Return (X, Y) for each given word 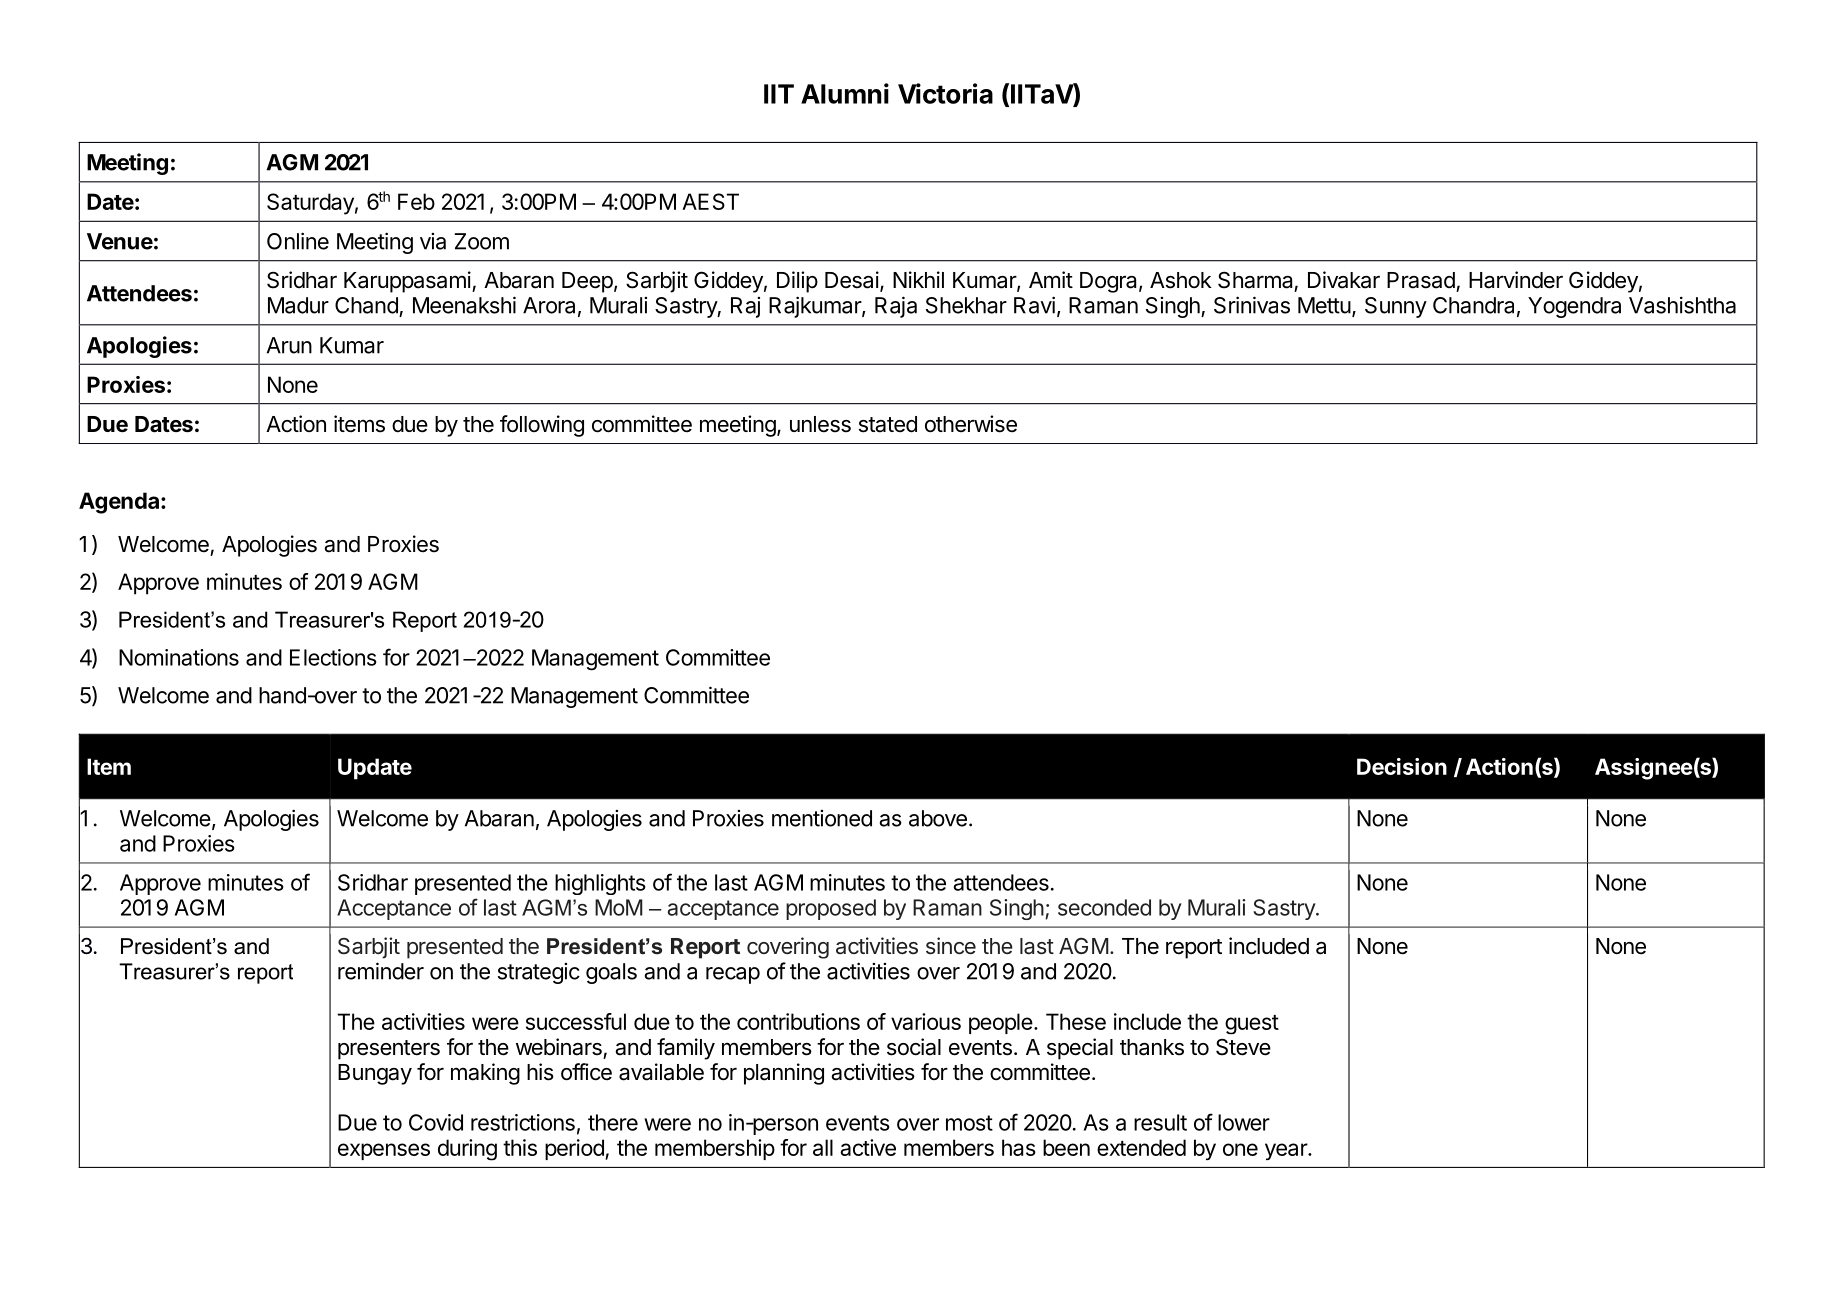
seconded (1104, 907)
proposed (831, 909)
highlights (600, 884)
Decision (1402, 766)
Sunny (1396, 307)
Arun (289, 345)
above (938, 818)
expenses (384, 1151)
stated (888, 424)
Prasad (1421, 280)
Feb (416, 201)
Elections (333, 657)
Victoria (945, 93)
